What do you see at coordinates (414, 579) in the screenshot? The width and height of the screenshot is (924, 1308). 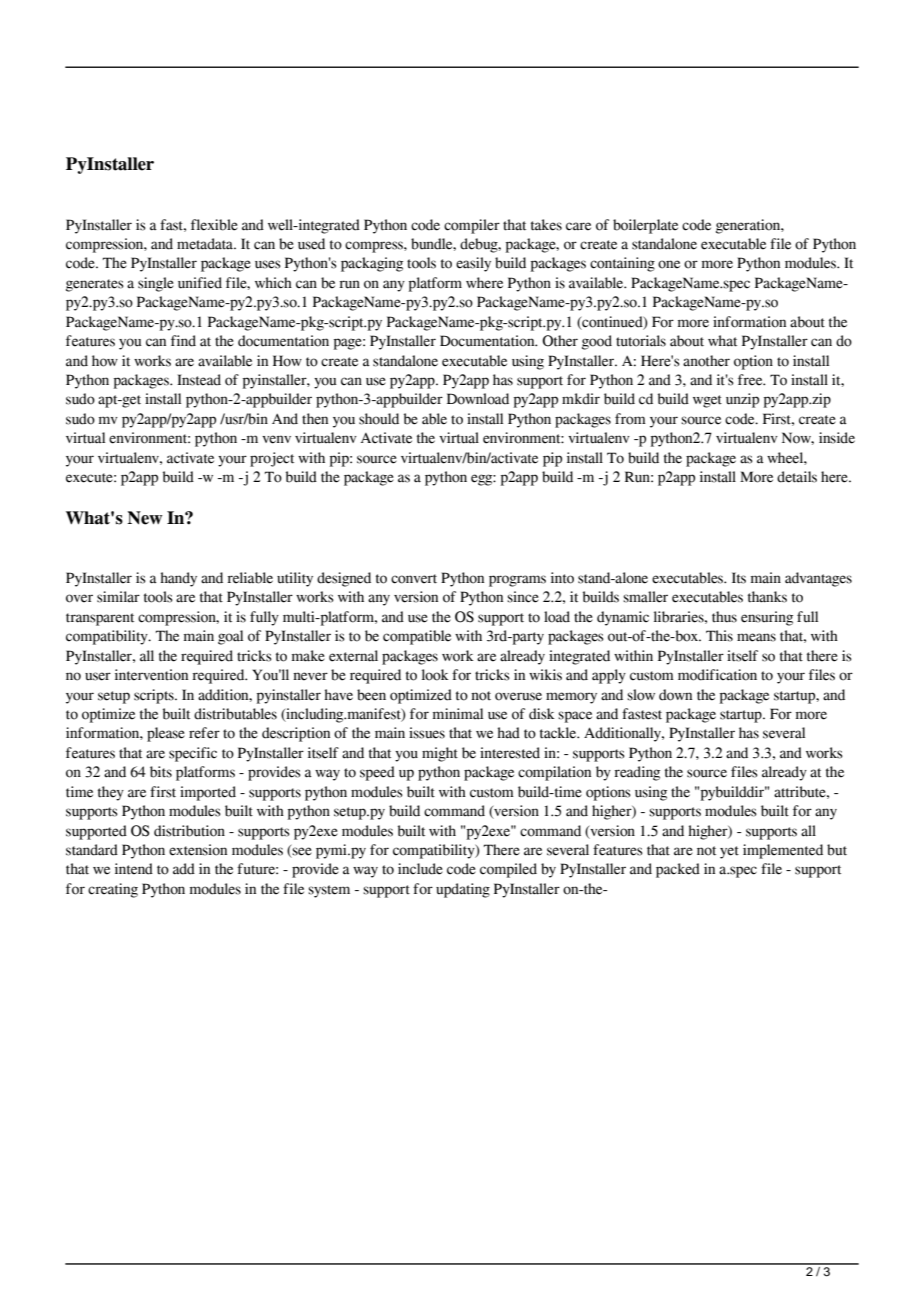 I see `convert` at bounding box center [414, 579].
